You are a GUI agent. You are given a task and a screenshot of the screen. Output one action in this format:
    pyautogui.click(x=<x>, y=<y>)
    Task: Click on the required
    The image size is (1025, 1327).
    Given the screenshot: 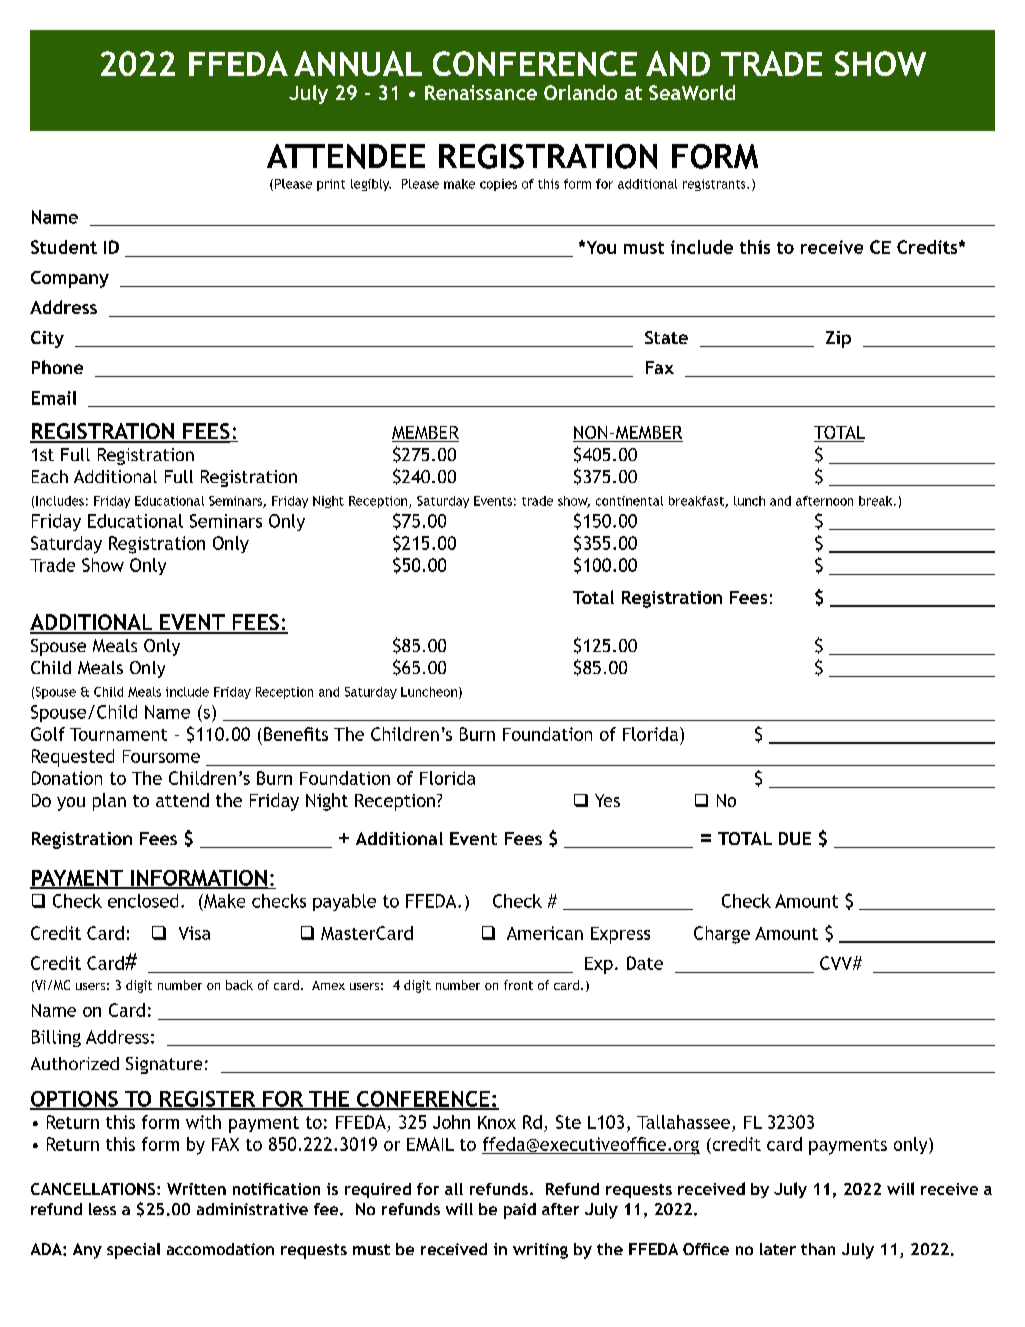 What is the action you would take?
    pyautogui.click(x=378, y=1190)
